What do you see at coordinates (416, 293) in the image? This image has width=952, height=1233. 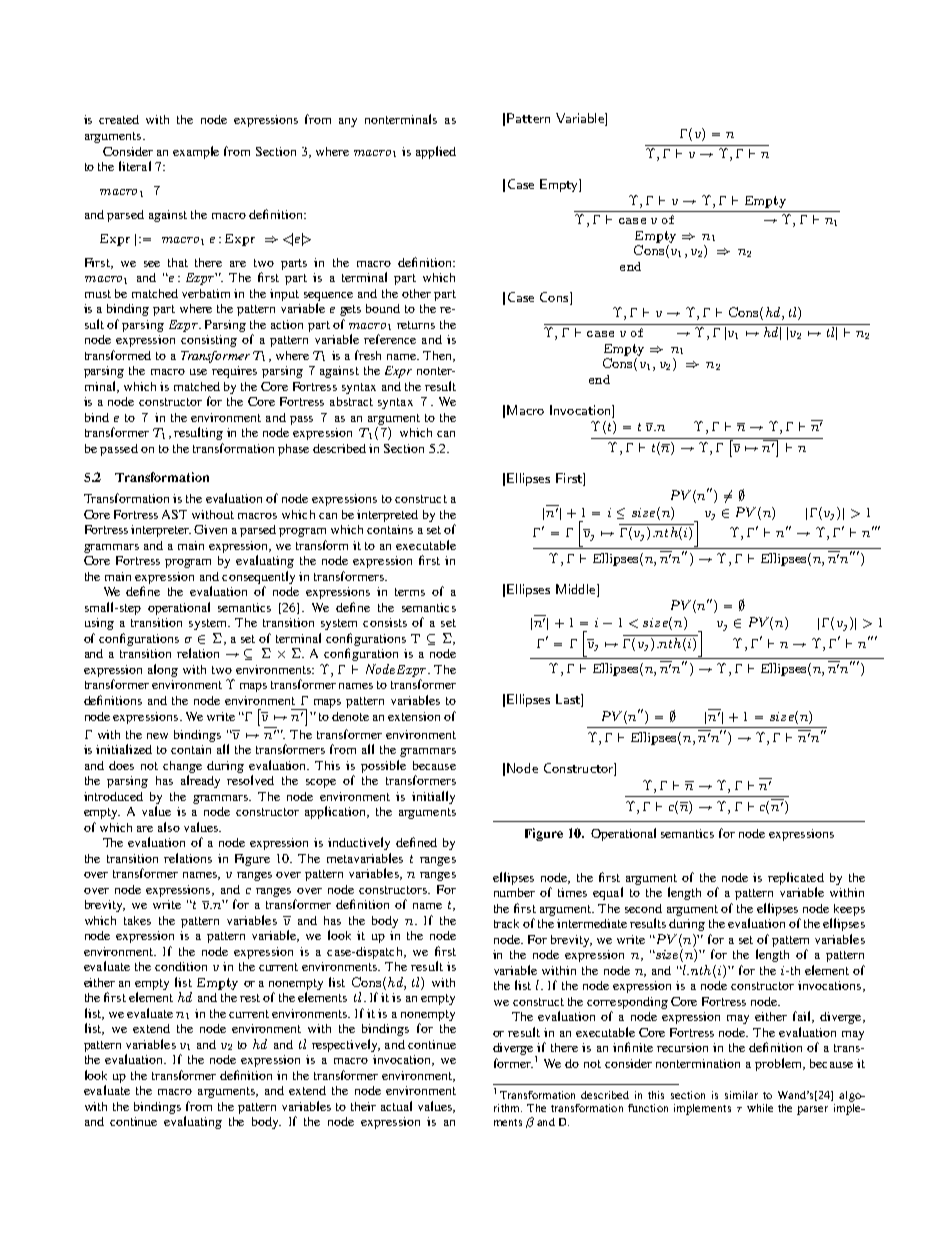 I see `other` at bounding box center [416, 293].
